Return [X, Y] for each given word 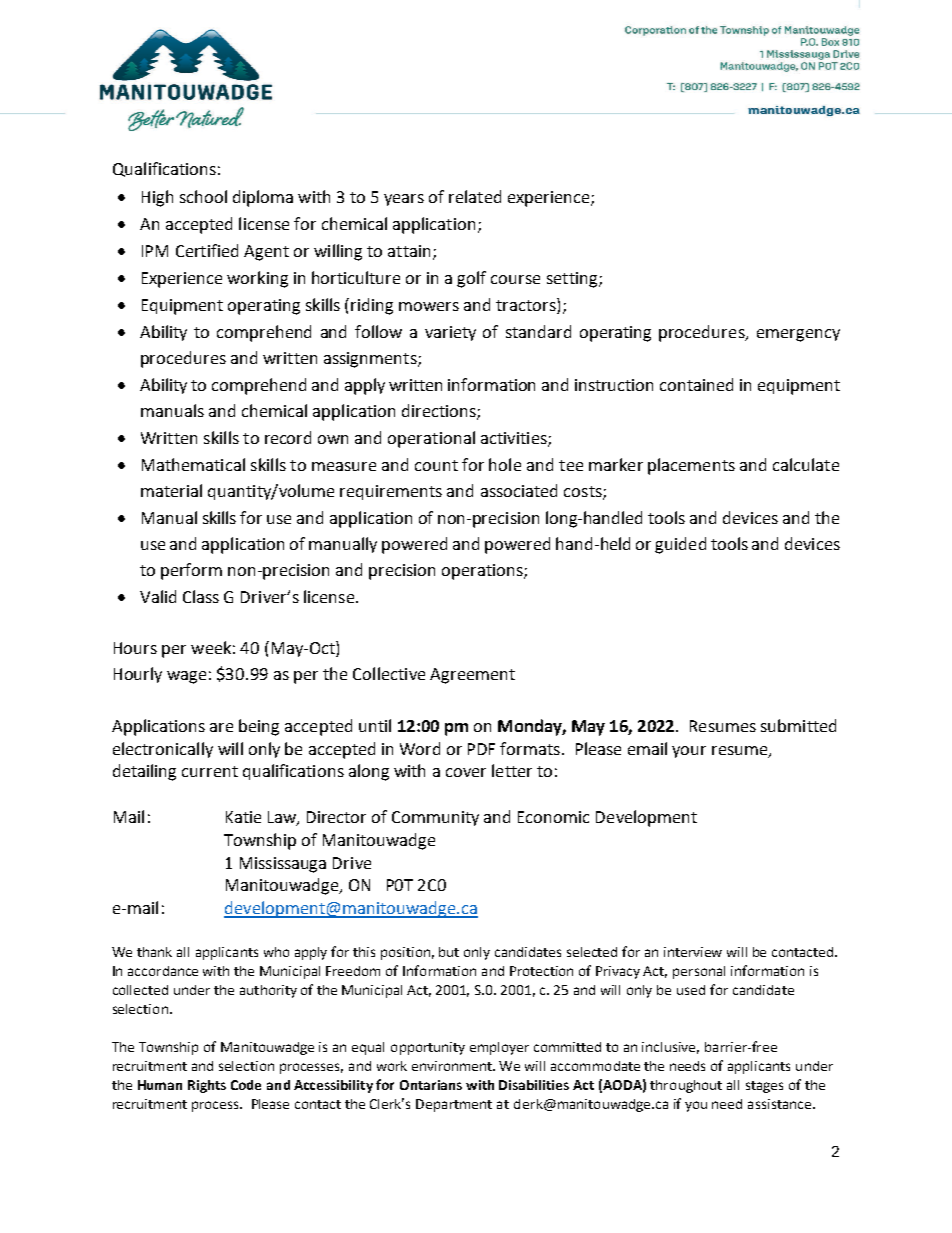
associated [519, 490]
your [689, 752]
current [210, 771]
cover [466, 772]
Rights [207, 1086]
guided [680, 545]
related [475, 196]
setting [573, 280]
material [171, 490]
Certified [207, 250]
